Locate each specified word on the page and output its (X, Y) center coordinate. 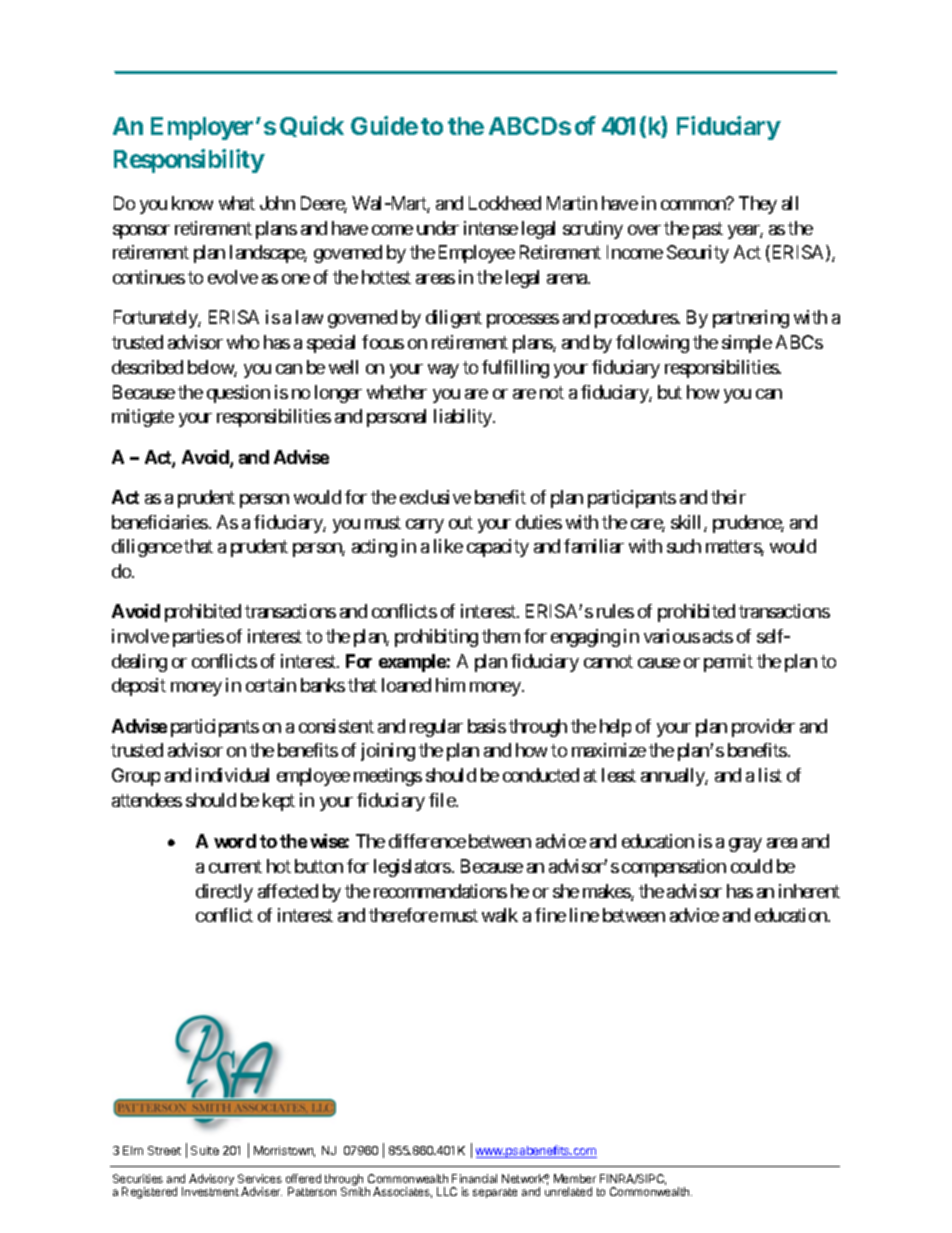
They (758, 205)
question (238, 394)
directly (224, 893)
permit (728, 663)
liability (464, 418)
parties (198, 638)
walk (500, 915)
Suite (205, 1150)
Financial (474, 1178)
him (450, 685)
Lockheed (505, 203)
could (751, 866)
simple (747, 344)
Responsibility (189, 161)
